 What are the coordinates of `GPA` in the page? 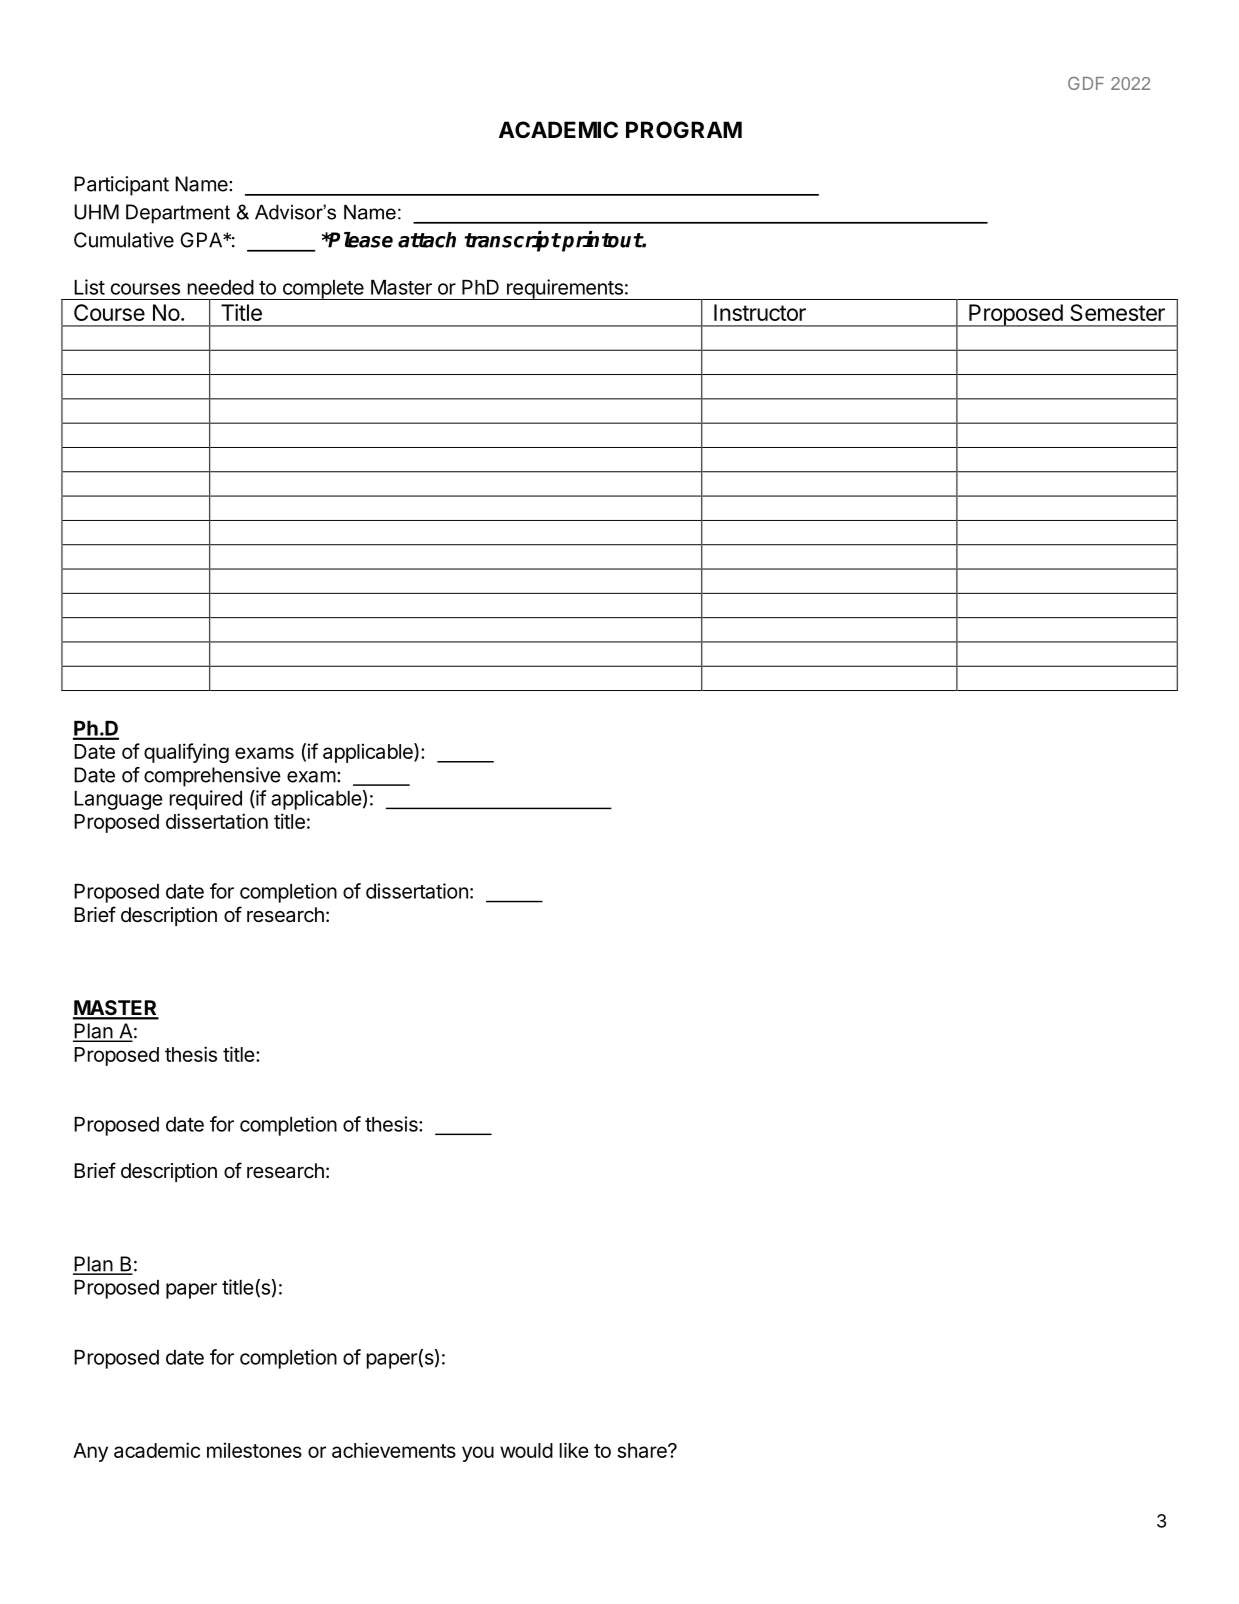 It's located at (202, 240).
